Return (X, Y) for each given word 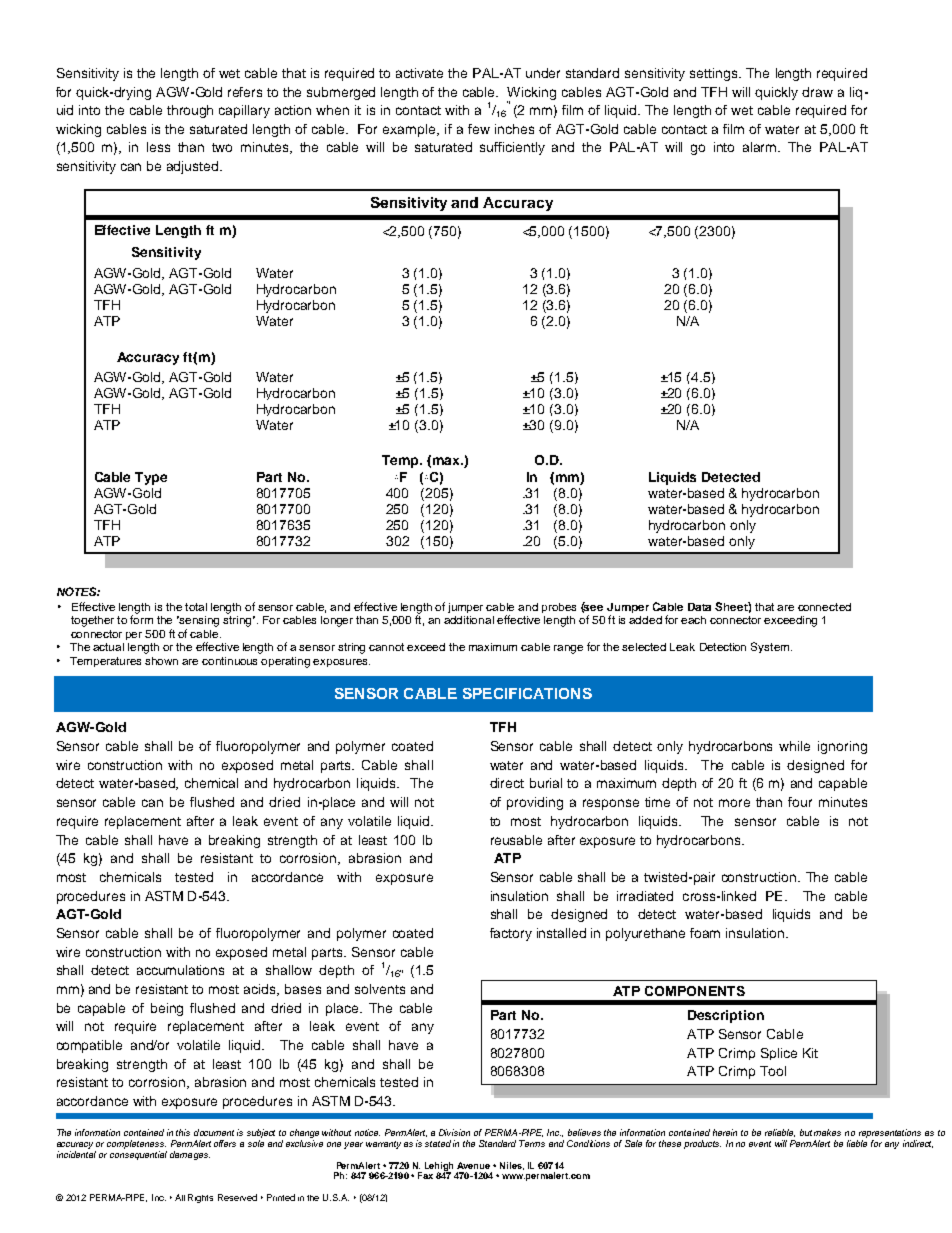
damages (190, 1155)
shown (161, 661)
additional (469, 620)
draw (817, 92)
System (771, 647)
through (190, 111)
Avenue (473, 1165)
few (479, 129)
